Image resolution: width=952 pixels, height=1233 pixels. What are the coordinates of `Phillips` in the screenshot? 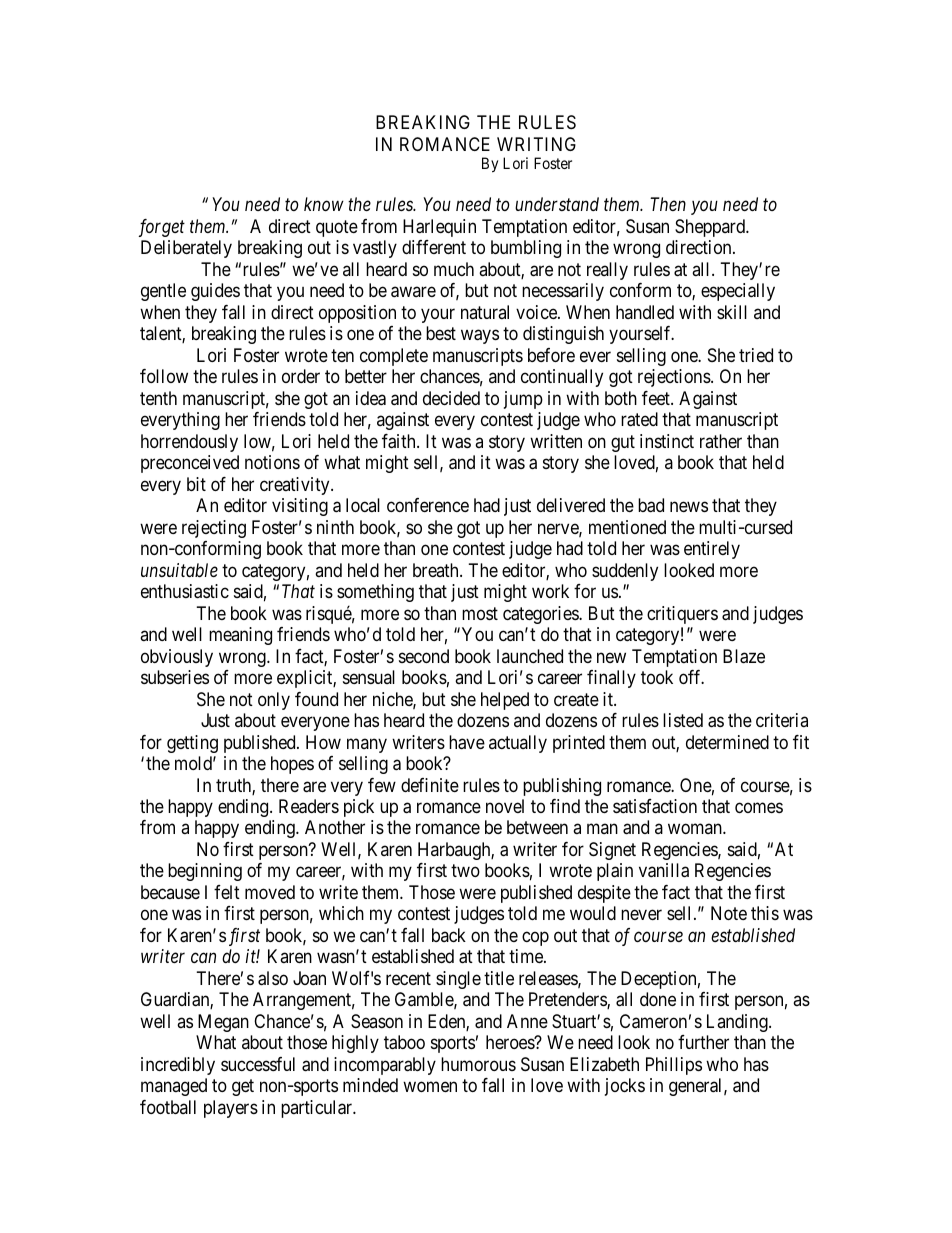 It's located at (674, 1066).
